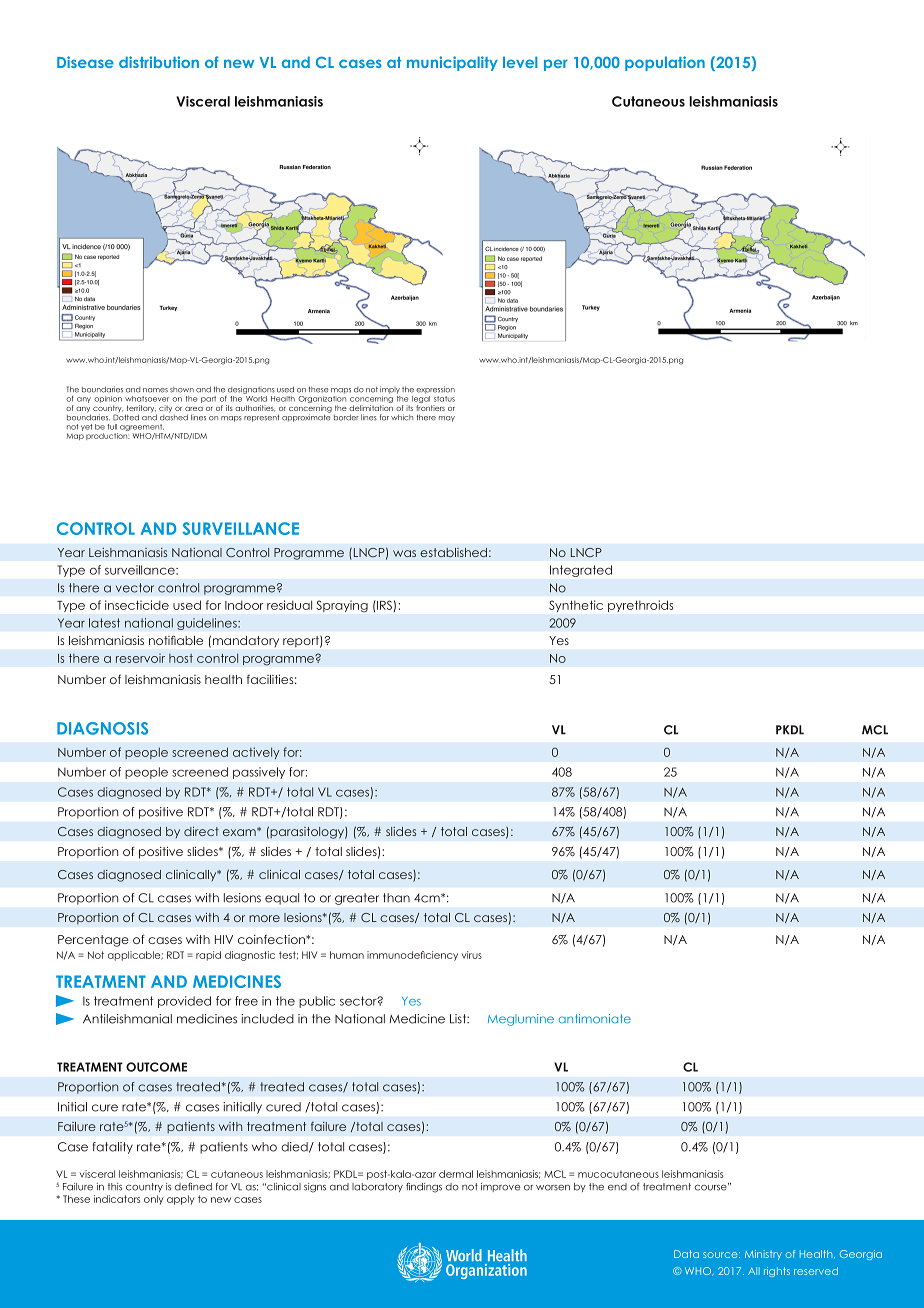 The height and width of the image is (1308, 924). What do you see at coordinates (435, 390) in the image?
I see `expression` at bounding box center [435, 390].
